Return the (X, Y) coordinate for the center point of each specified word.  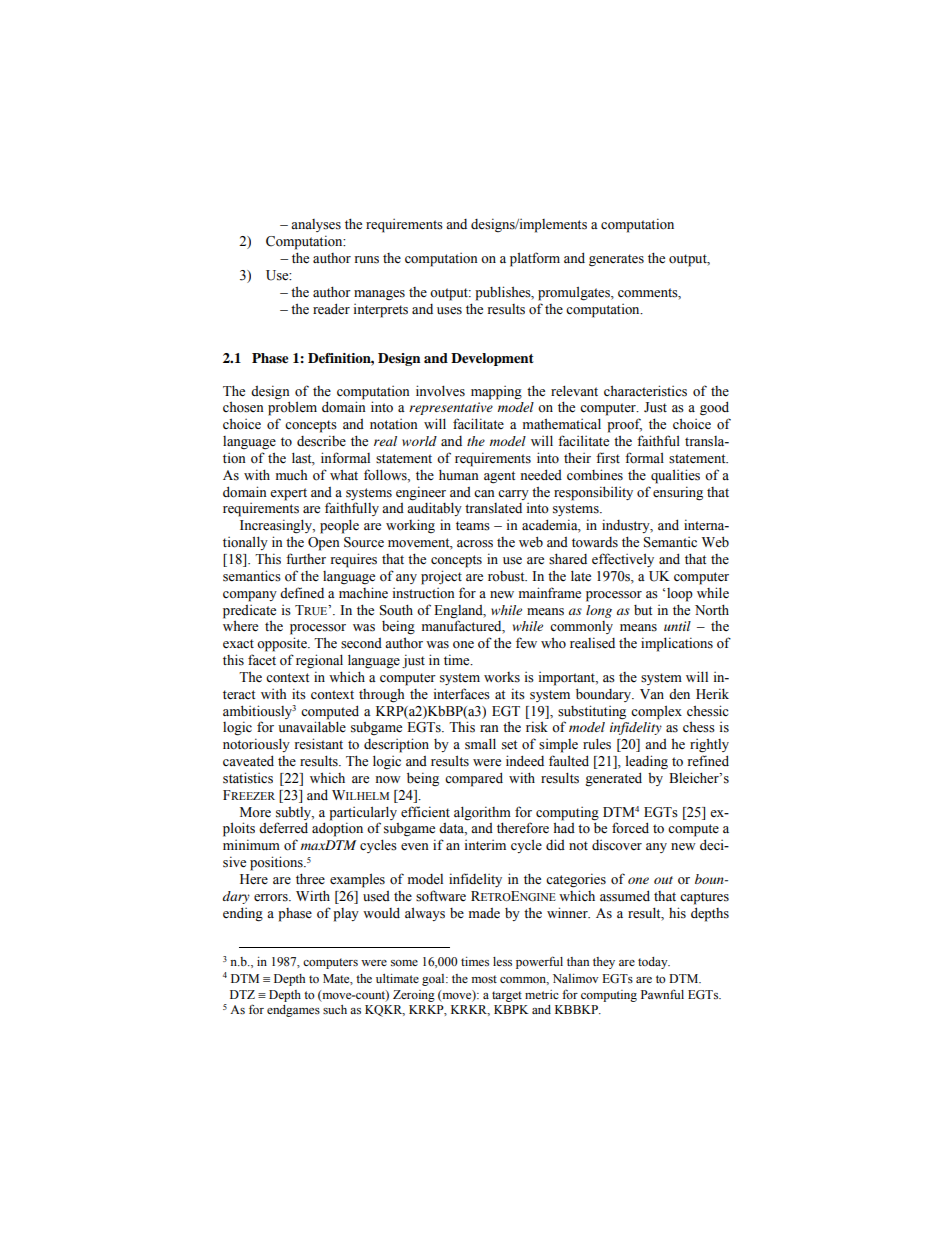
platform (535, 259)
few (526, 642)
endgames (293, 1011)
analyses (316, 225)
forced (630, 828)
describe (321, 441)
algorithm (482, 813)
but (643, 610)
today (654, 963)
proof (624, 425)
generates (616, 260)
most (484, 979)
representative (451, 408)
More (255, 812)
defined (302, 592)
